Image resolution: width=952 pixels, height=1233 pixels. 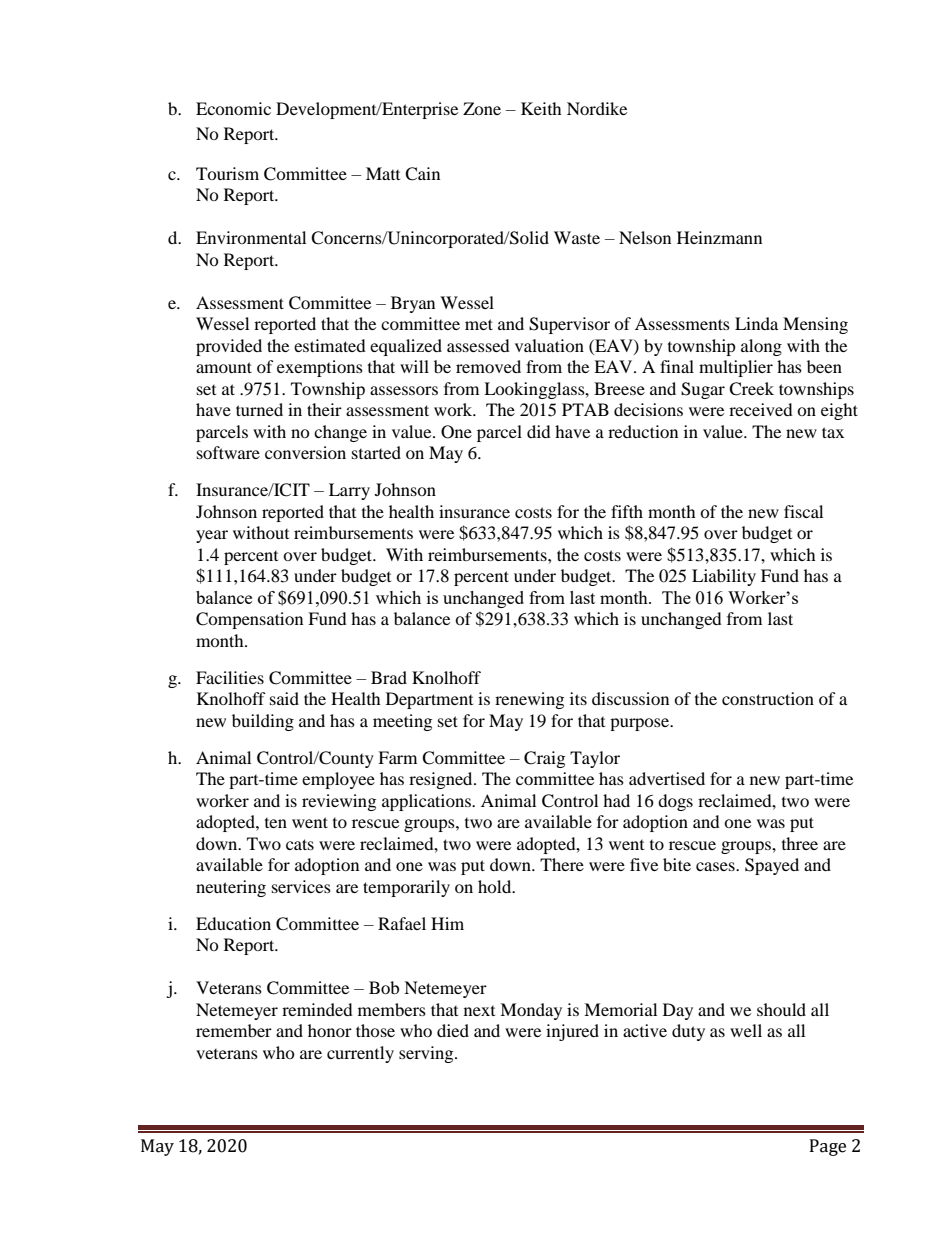 I want to click on currently, so click(x=360, y=1054).
